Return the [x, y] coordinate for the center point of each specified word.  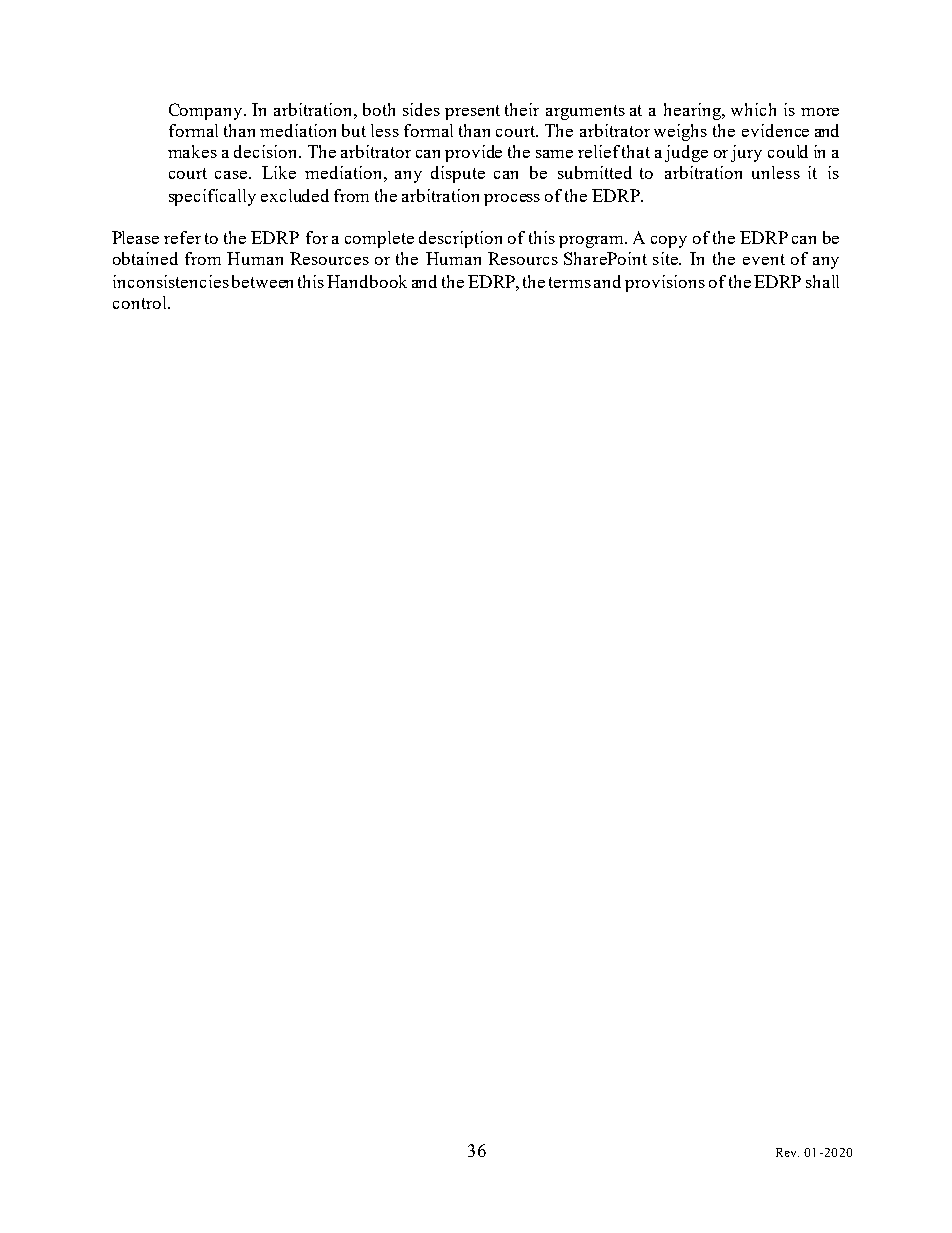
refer [182, 237]
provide [473, 153]
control [141, 302]
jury [746, 153]
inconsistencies [171, 281]
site [666, 258]
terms [570, 282]
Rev [787, 1152]
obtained [145, 258]
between [262, 281]
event [764, 259]
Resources [329, 258]
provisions [665, 283]
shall [822, 281]
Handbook [367, 281]
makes [192, 151]
